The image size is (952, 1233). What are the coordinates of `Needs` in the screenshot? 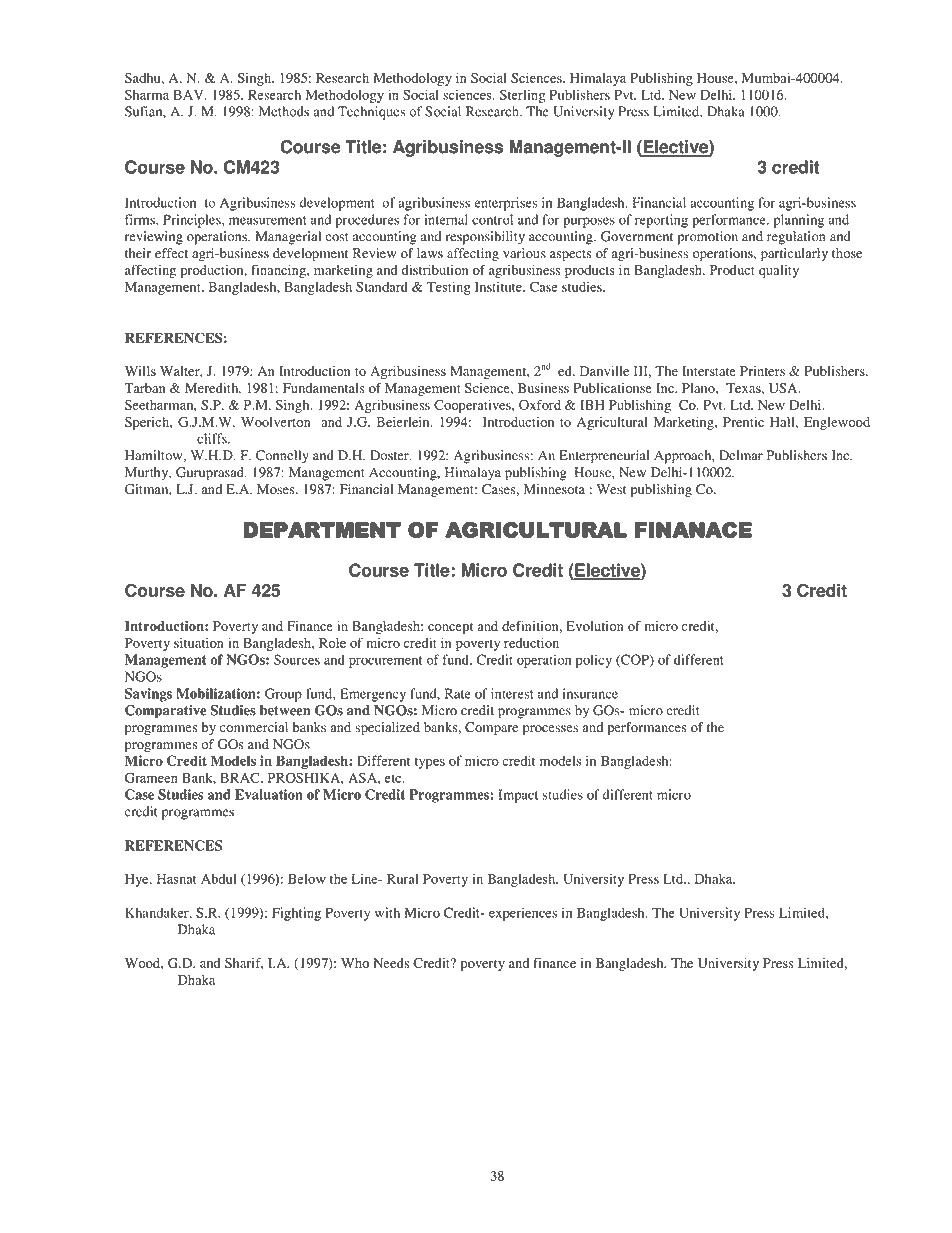 It's located at (391, 963).
